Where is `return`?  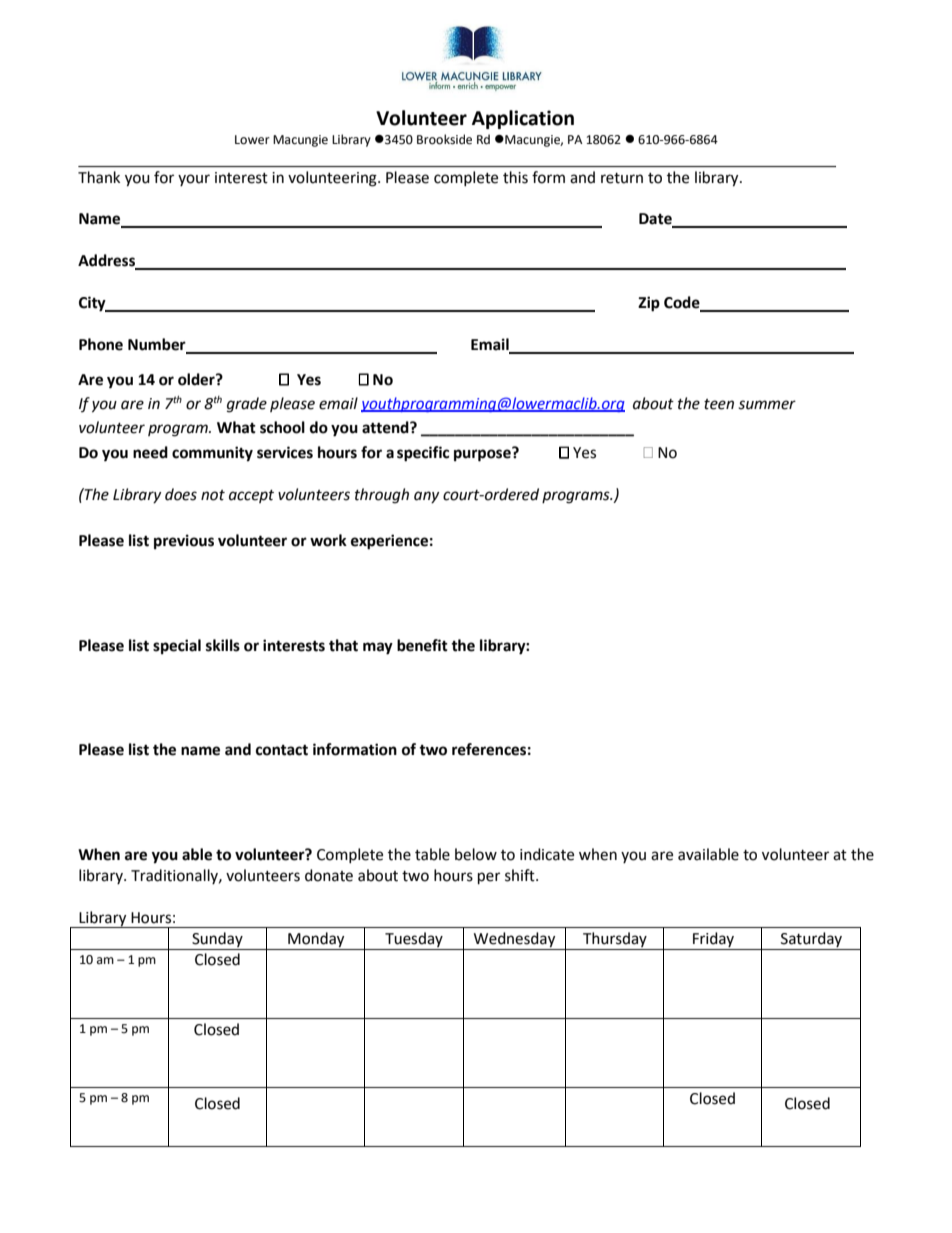 return is located at coordinates (622, 178).
